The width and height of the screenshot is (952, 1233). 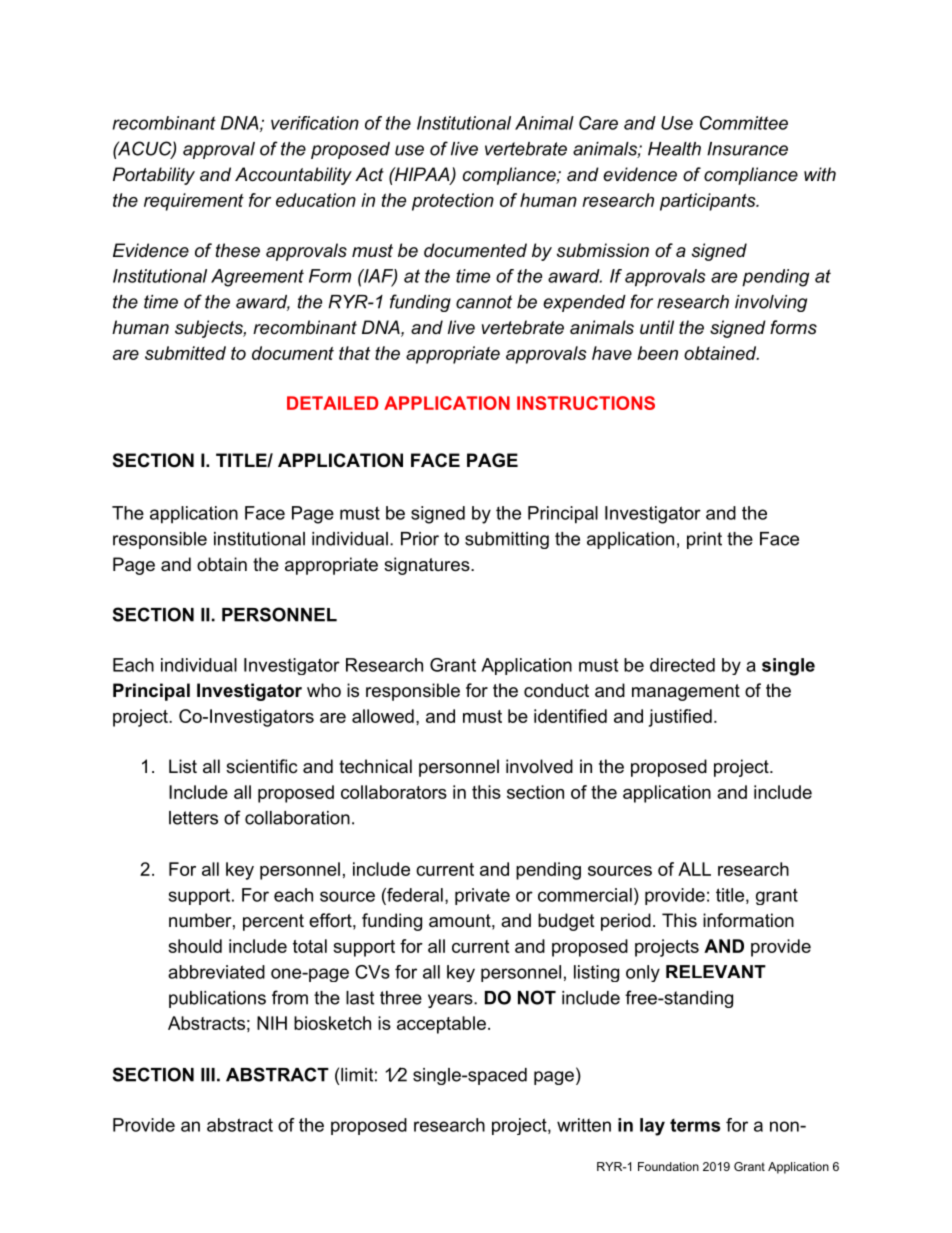 What do you see at coordinates (539, 766) in the screenshot?
I see `involved` at bounding box center [539, 766].
